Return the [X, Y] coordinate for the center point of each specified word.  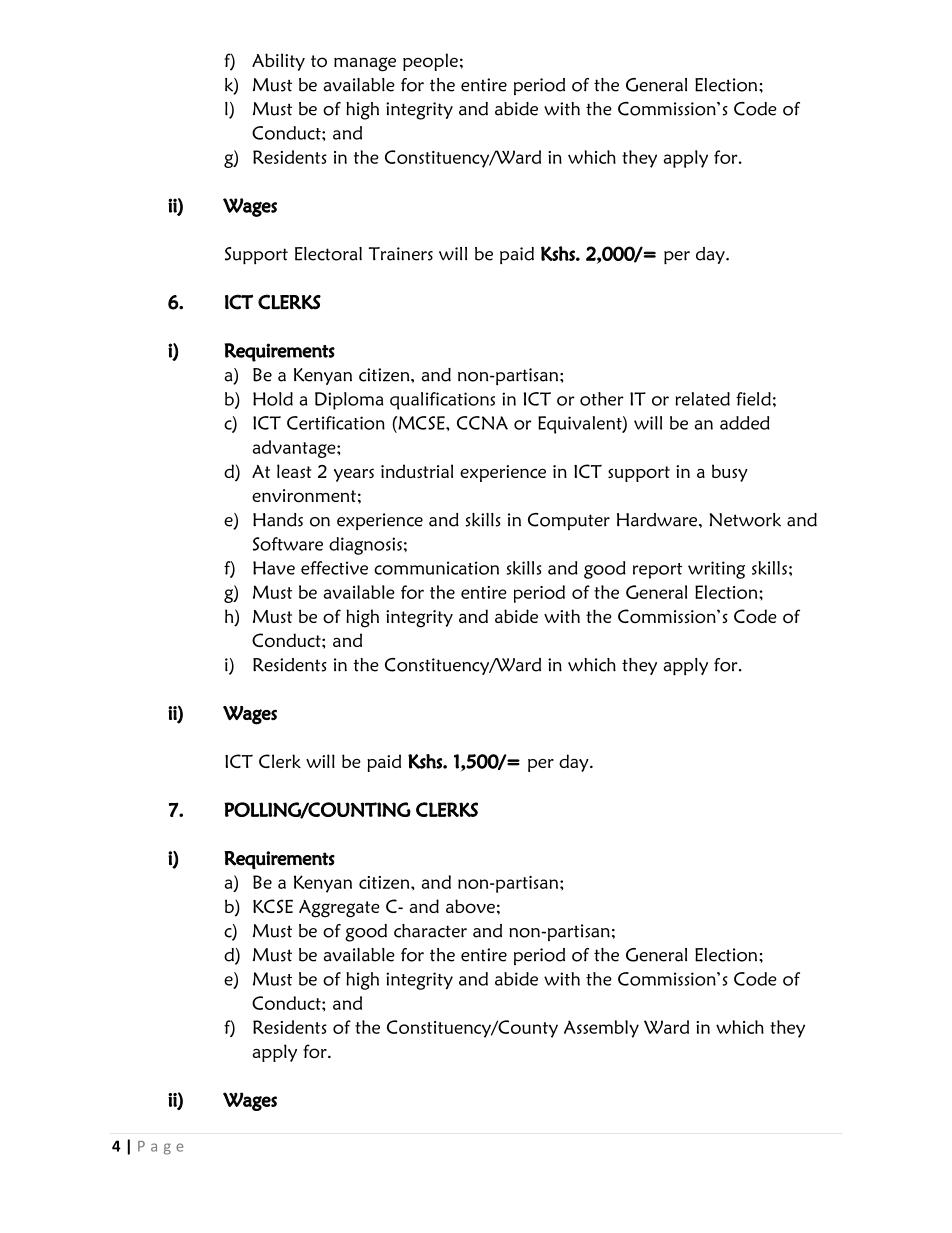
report [657, 571]
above [470, 906]
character [430, 931]
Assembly [601, 1029]
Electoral [328, 254]
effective [334, 568]
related [703, 399]
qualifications [442, 401]
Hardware [658, 520]
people [430, 62]
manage [365, 64]
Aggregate [339, 909]
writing [716, 570]
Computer [569, 521]
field [753, 399]
